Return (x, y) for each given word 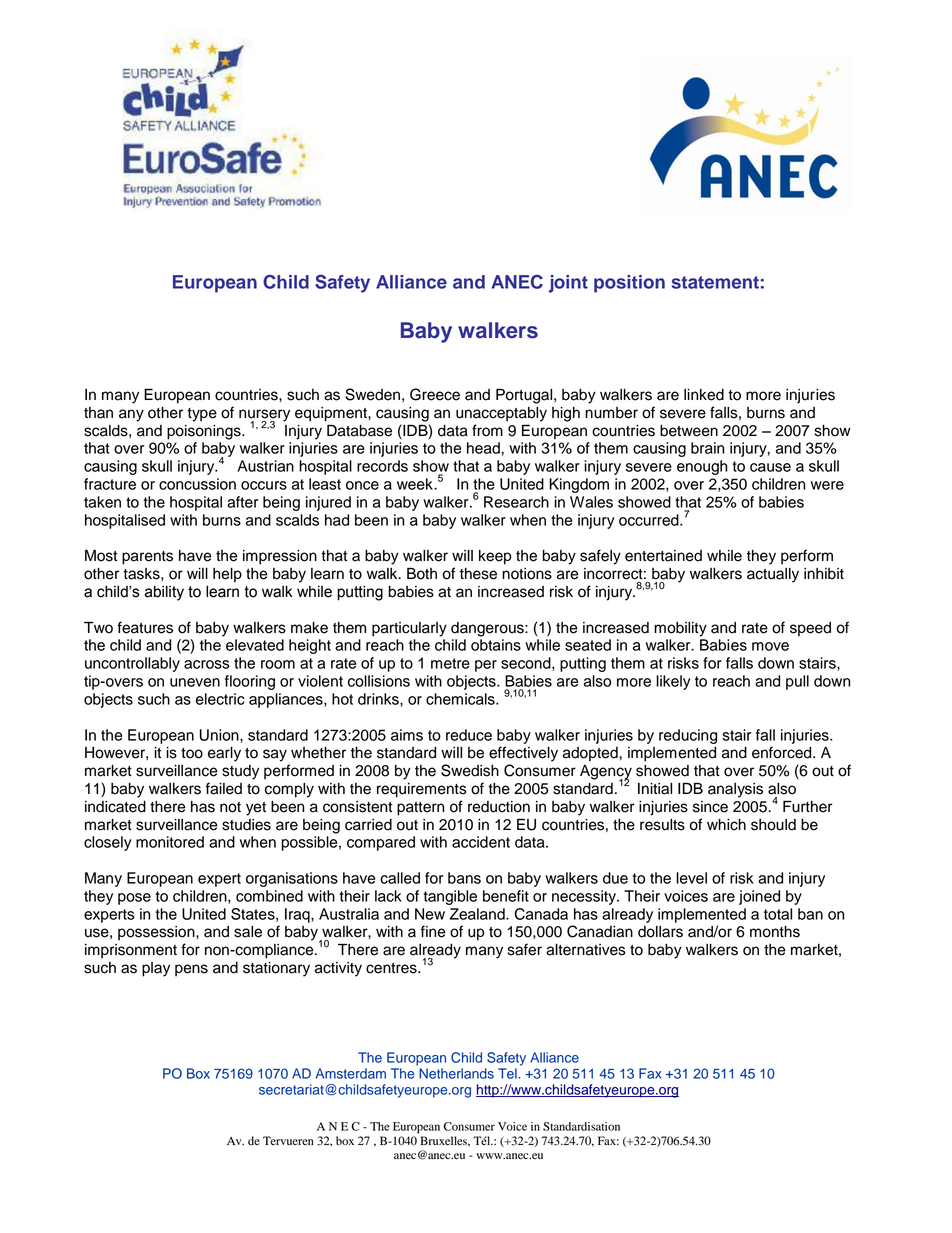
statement (715, 282)
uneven (195, 682)
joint (568, 284)
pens (191, 970)
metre (450, 663)
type (202, 415)
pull (797, 682)
